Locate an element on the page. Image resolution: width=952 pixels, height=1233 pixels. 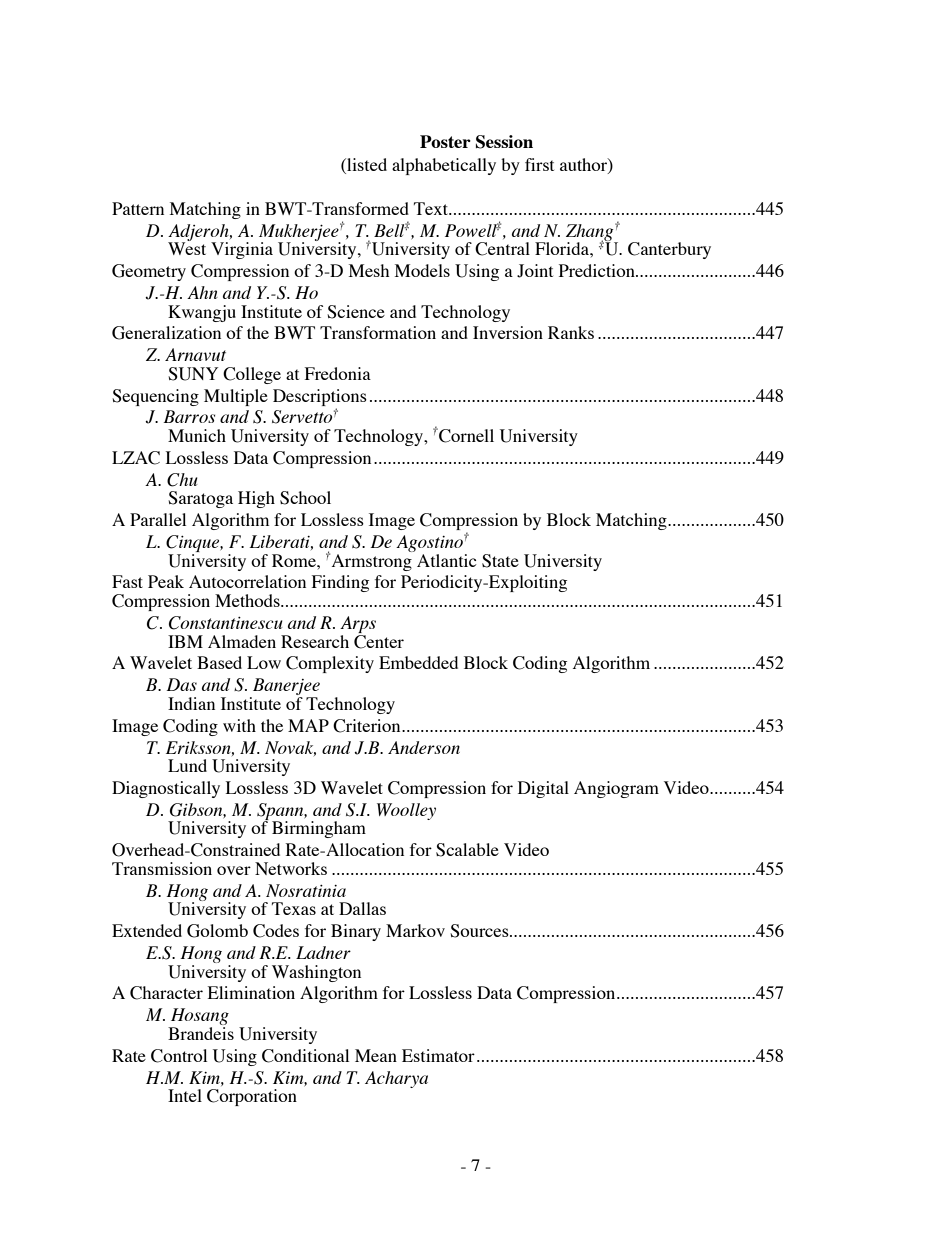
Transmission is located at coordinates (162, 868).
